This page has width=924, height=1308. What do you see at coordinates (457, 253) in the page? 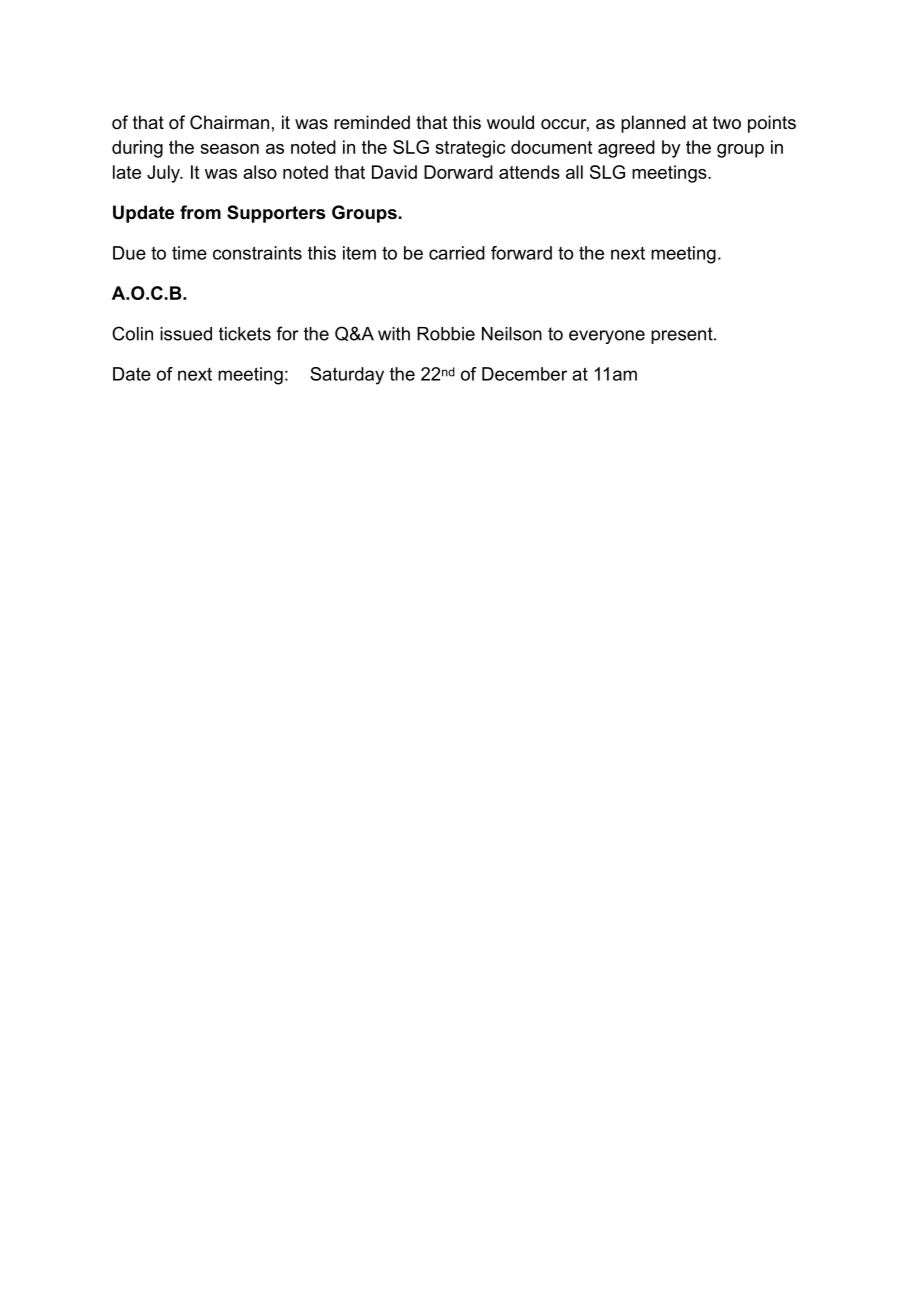
I see `carried` at bounding box center [457, 253].
